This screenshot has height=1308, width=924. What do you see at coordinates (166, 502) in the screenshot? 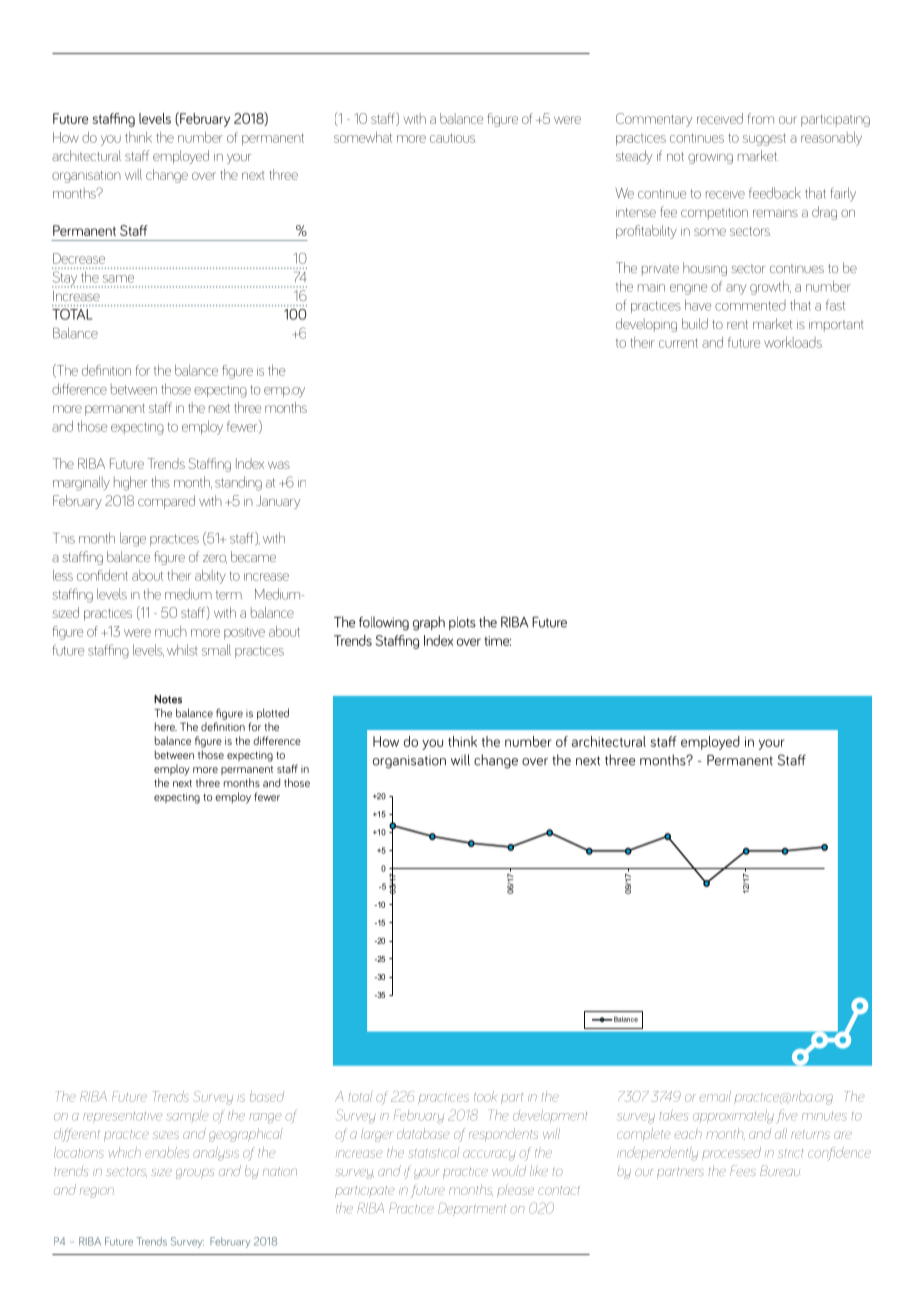
I see `compared` at bounding box center [166, 502].
